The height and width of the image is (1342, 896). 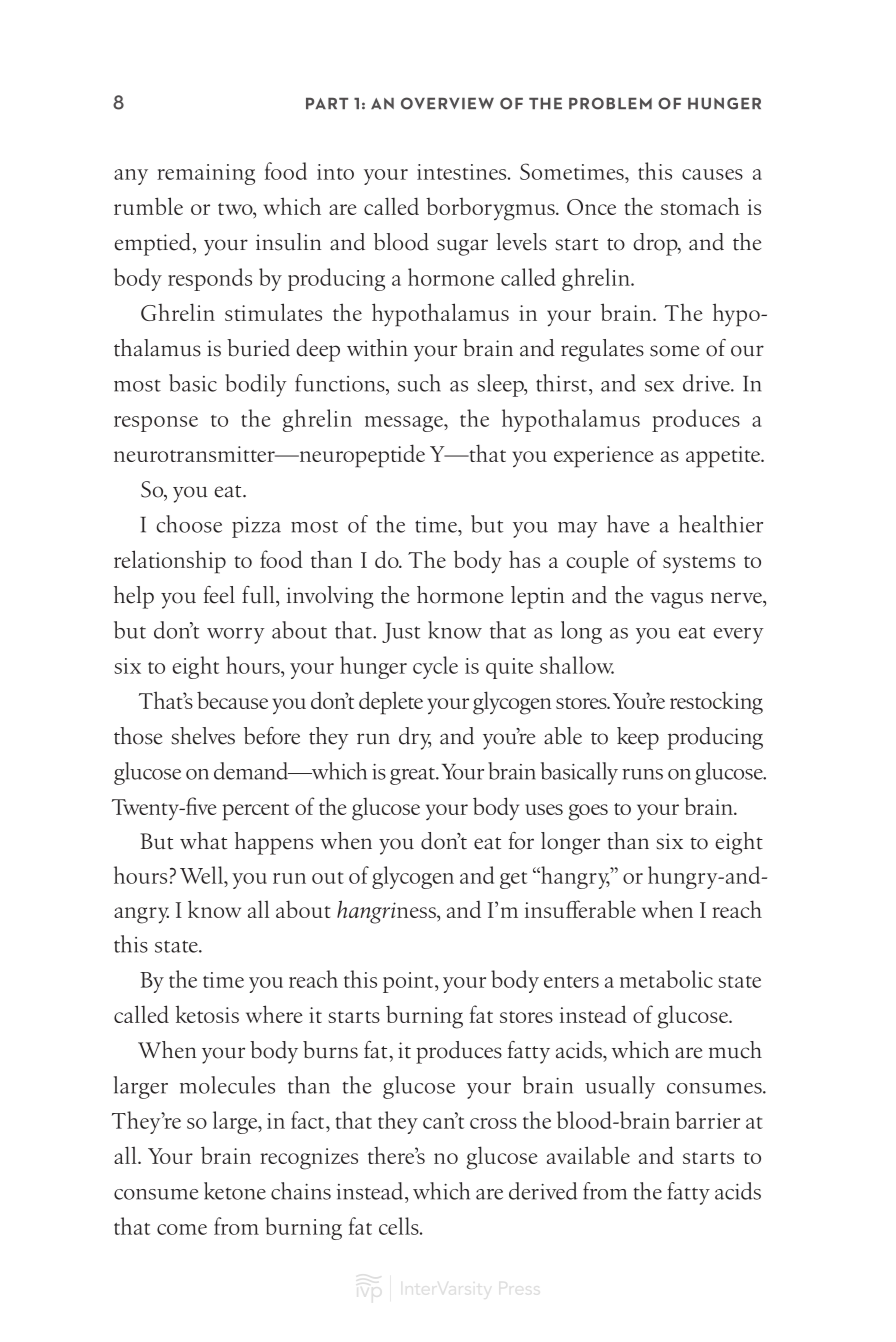 I want to click on systems, so click(x=699, y=565).
